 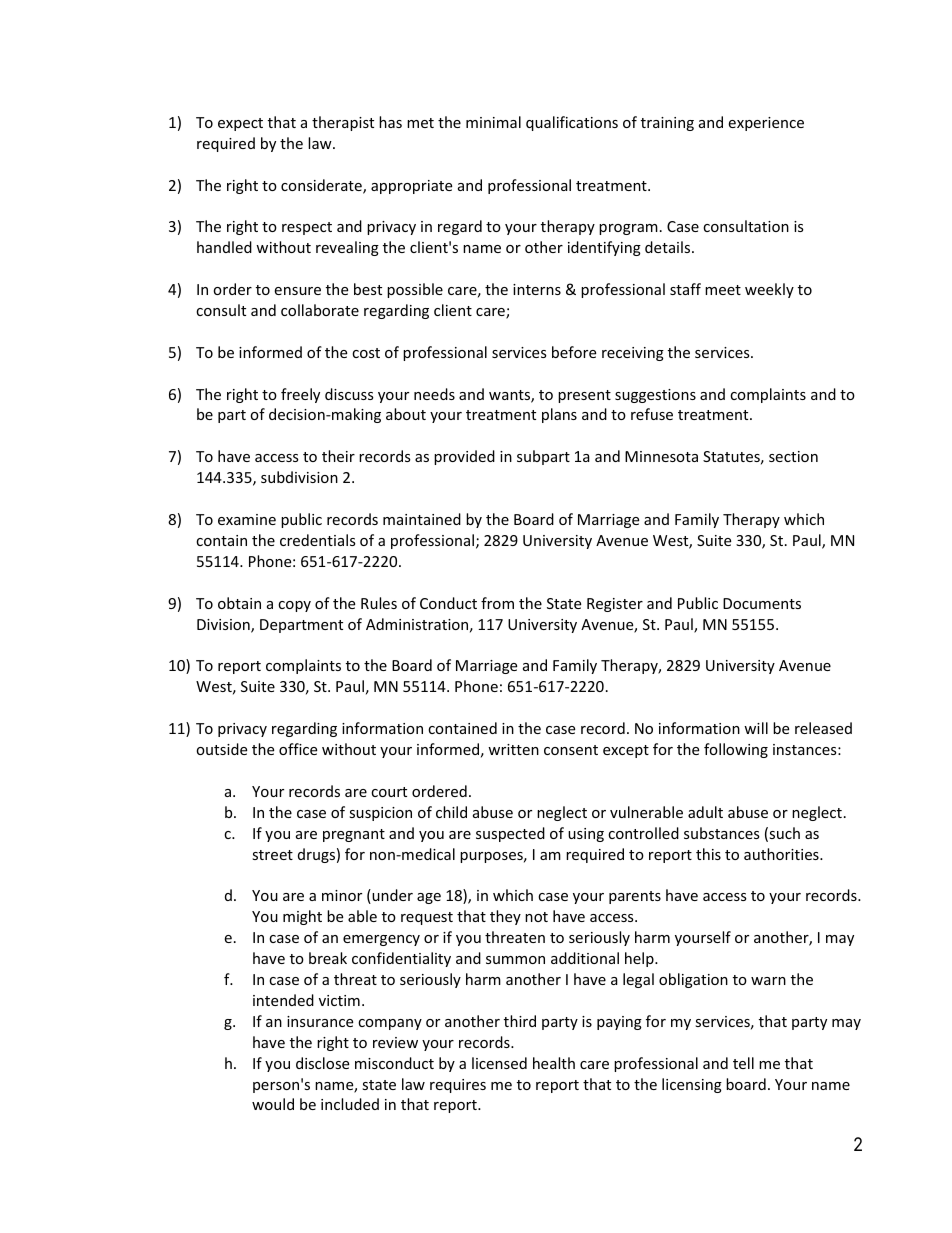 What do you see at coordinates (294, 606) in the image?
I see `copy` at bounding box center [294, 606].
